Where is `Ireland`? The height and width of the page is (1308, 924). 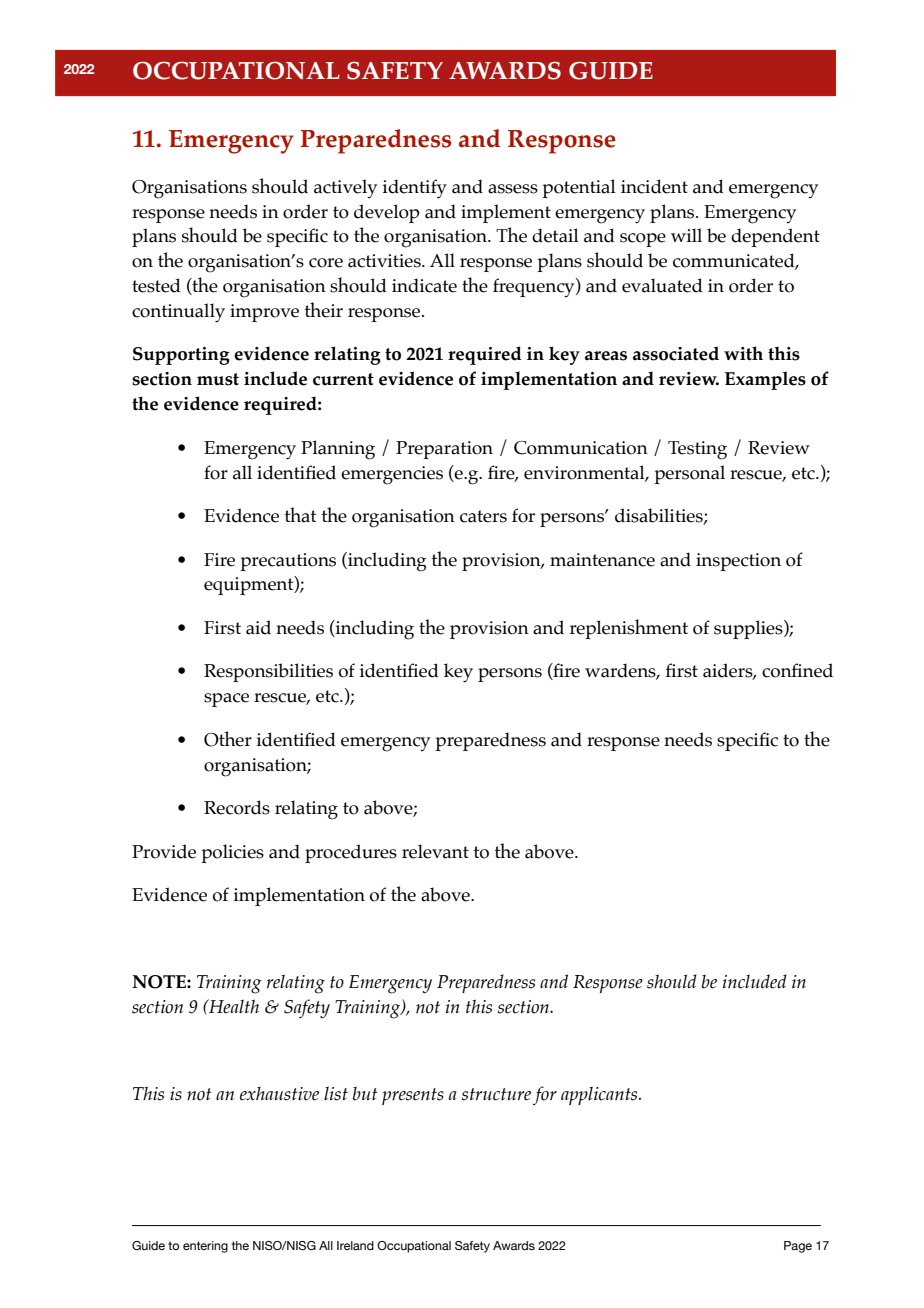 Ireland is located at coordinates (355, 1245).
